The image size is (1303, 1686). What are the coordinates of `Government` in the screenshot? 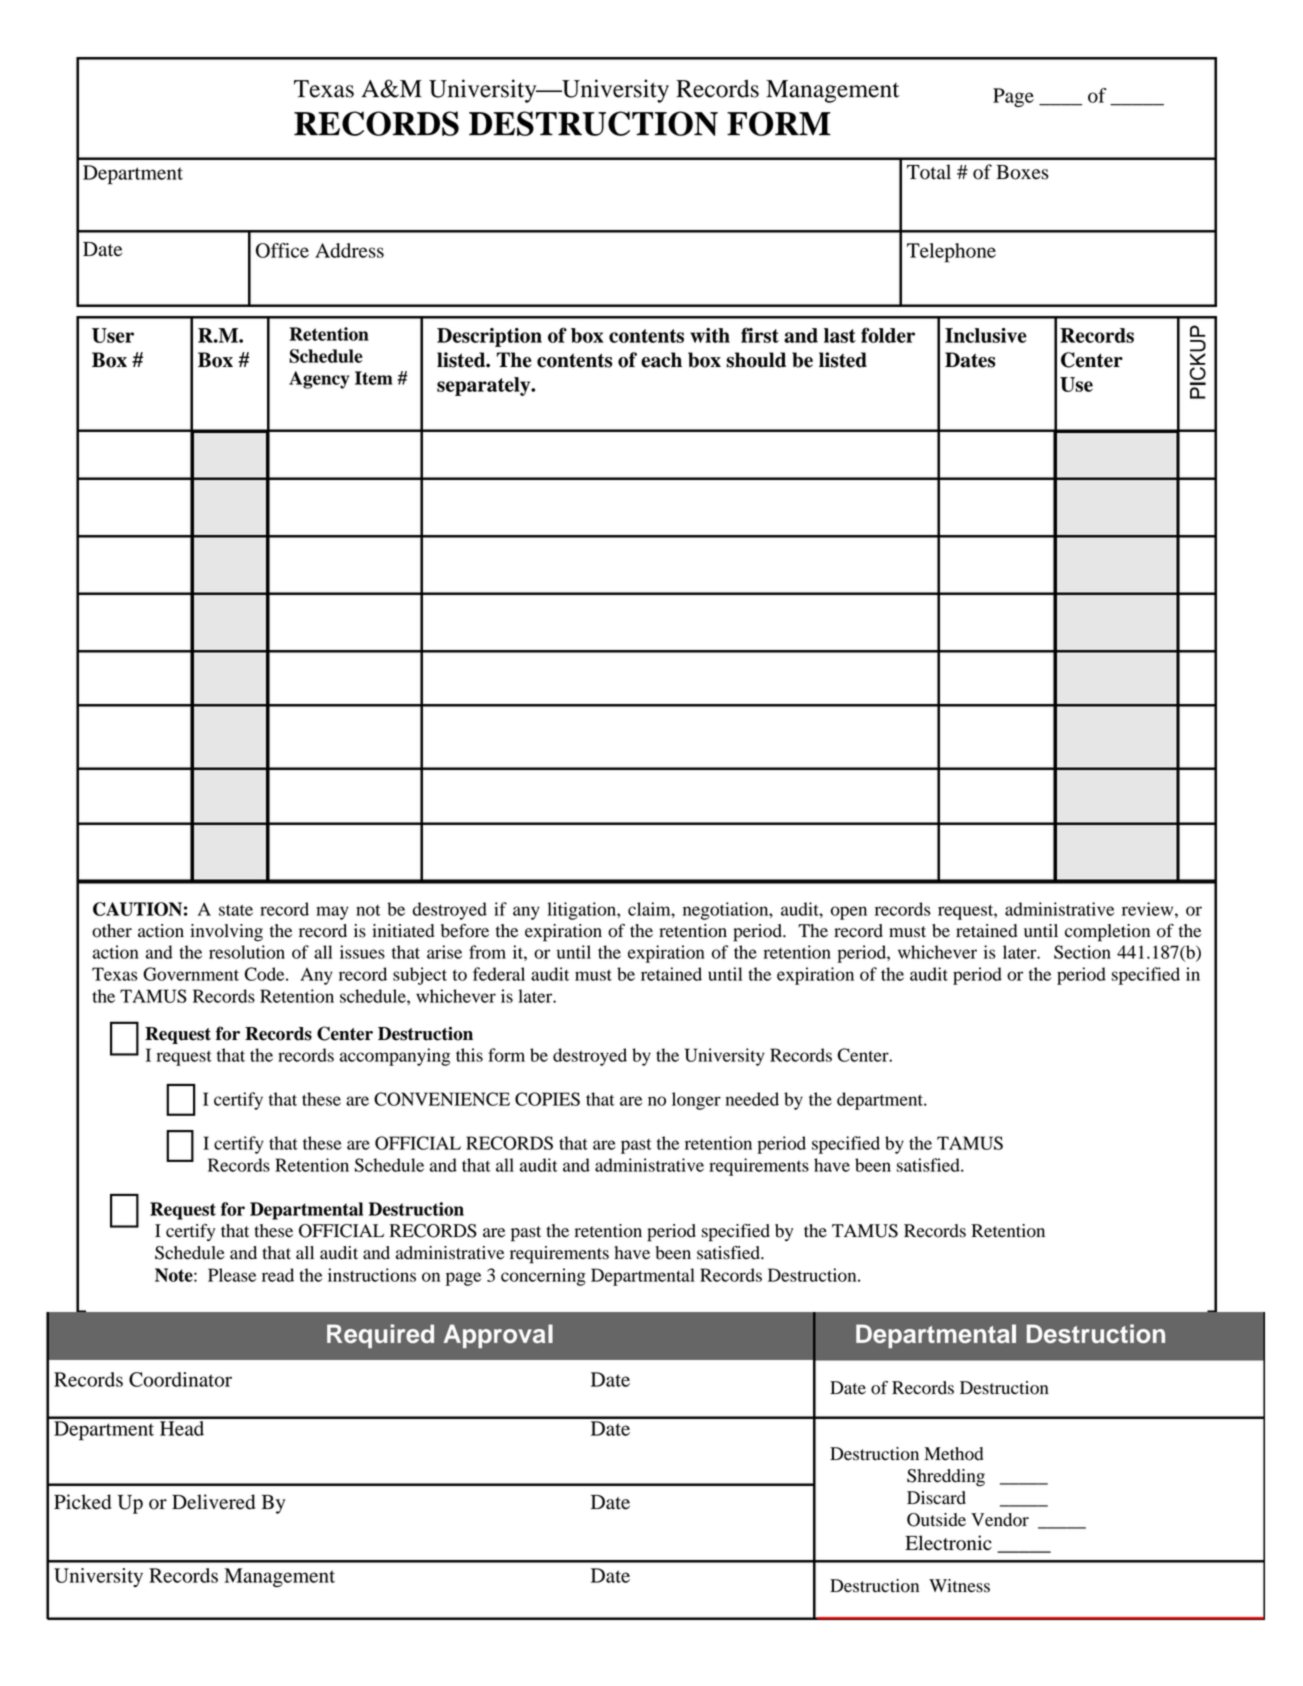 It's located at (191, 974).
